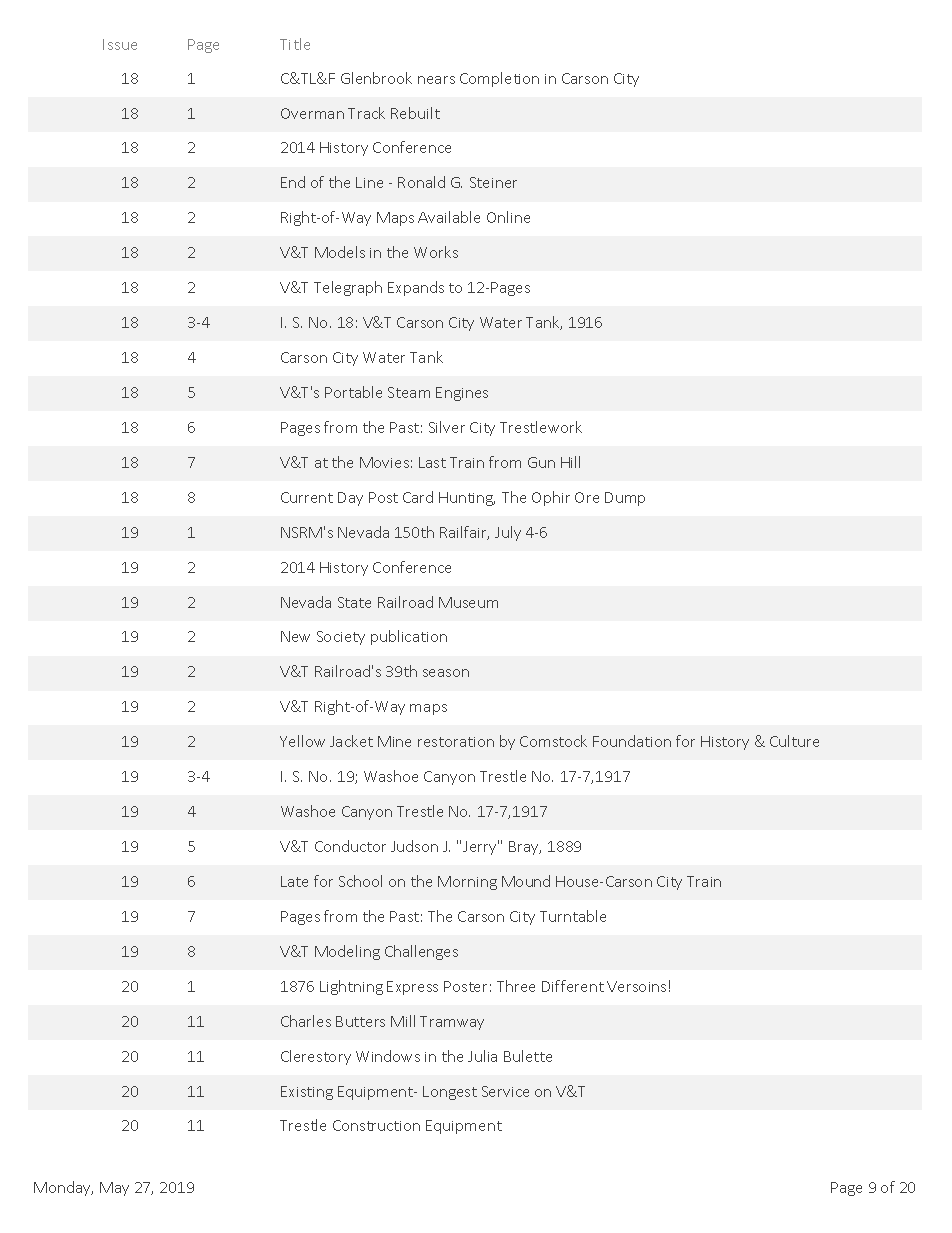  I want to click on Yellow, so click(302, 741).
